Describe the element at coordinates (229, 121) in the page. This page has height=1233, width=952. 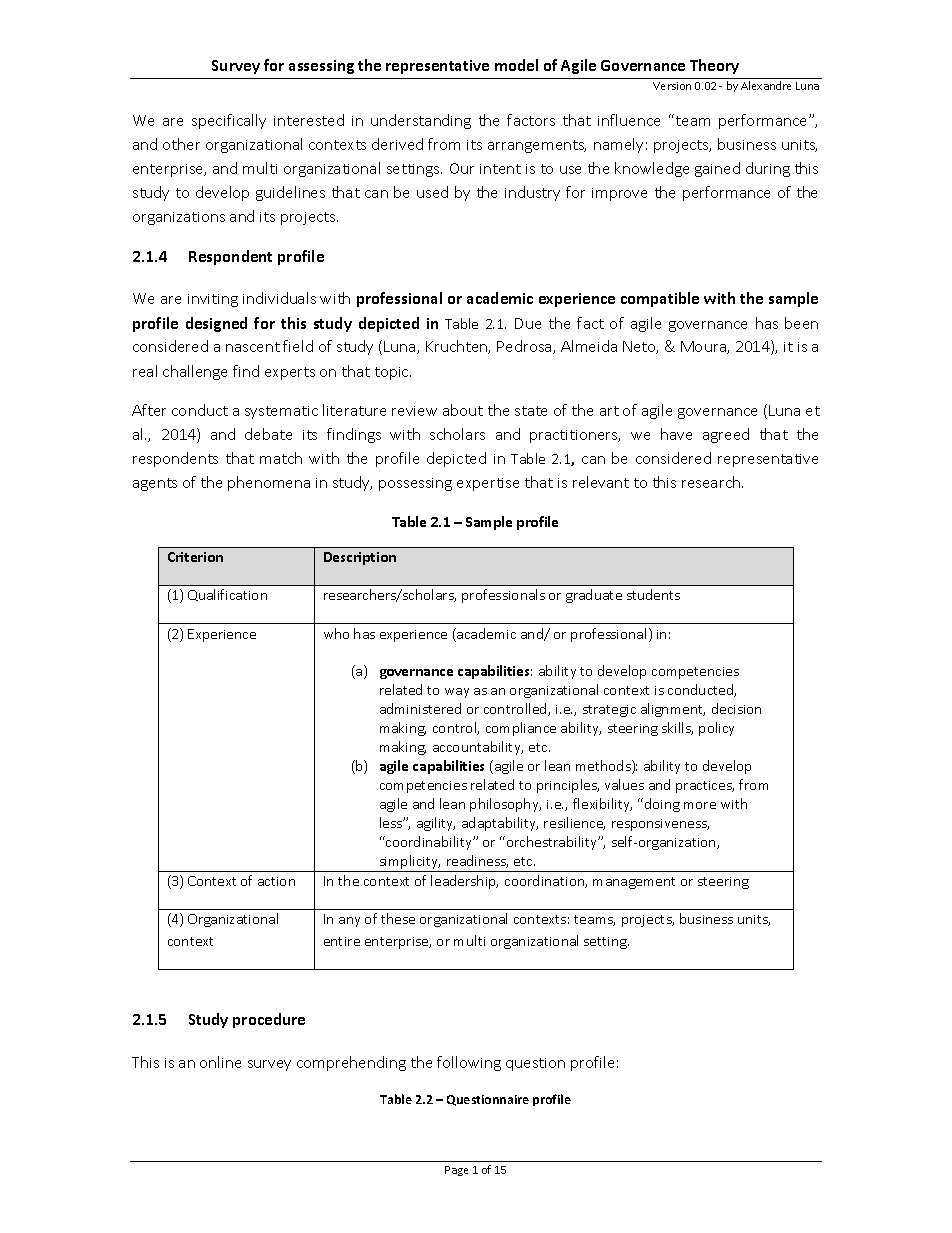
I see `specifically` at that location.
